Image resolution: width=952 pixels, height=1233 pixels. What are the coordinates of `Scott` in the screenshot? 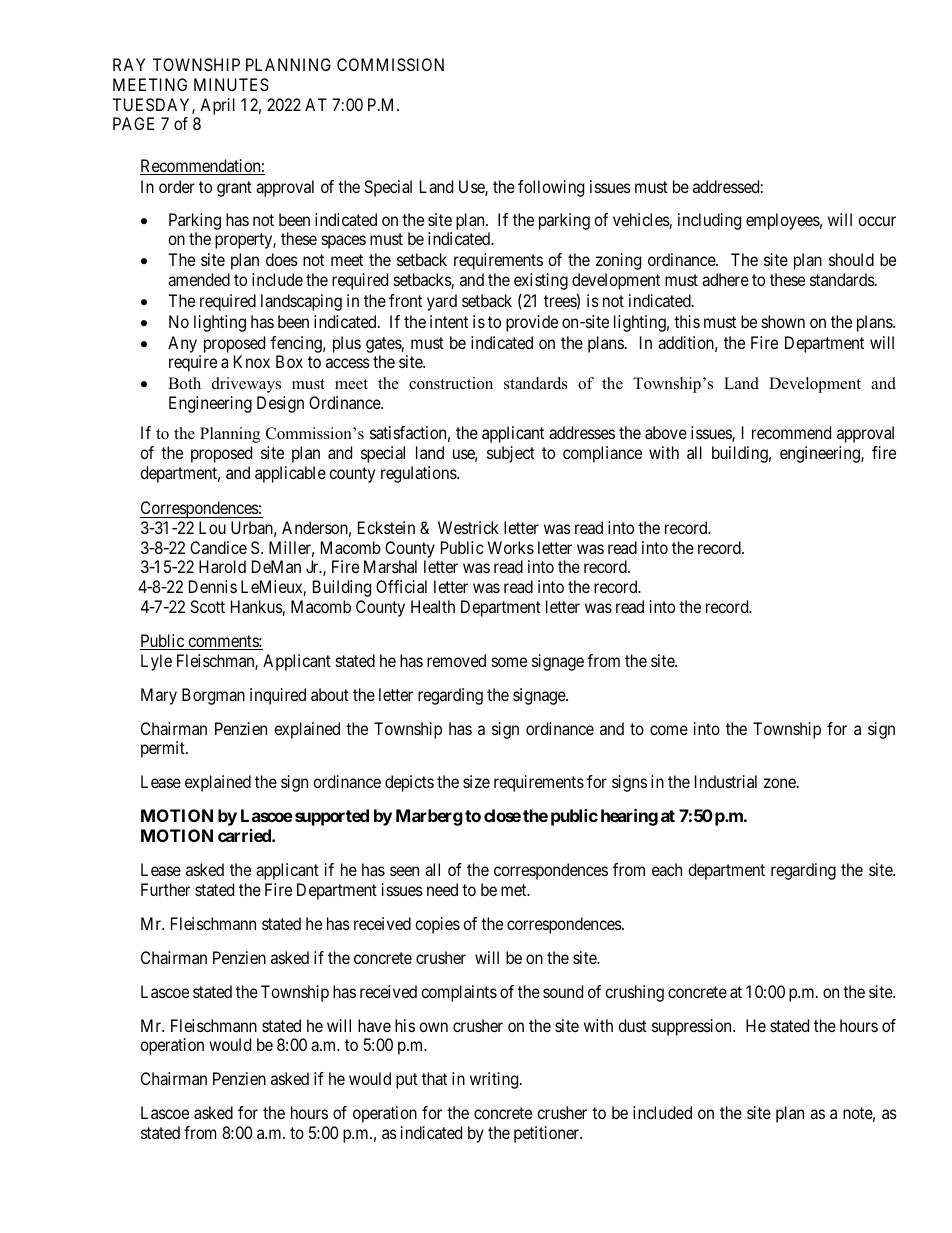 It's located at (207, 606).
